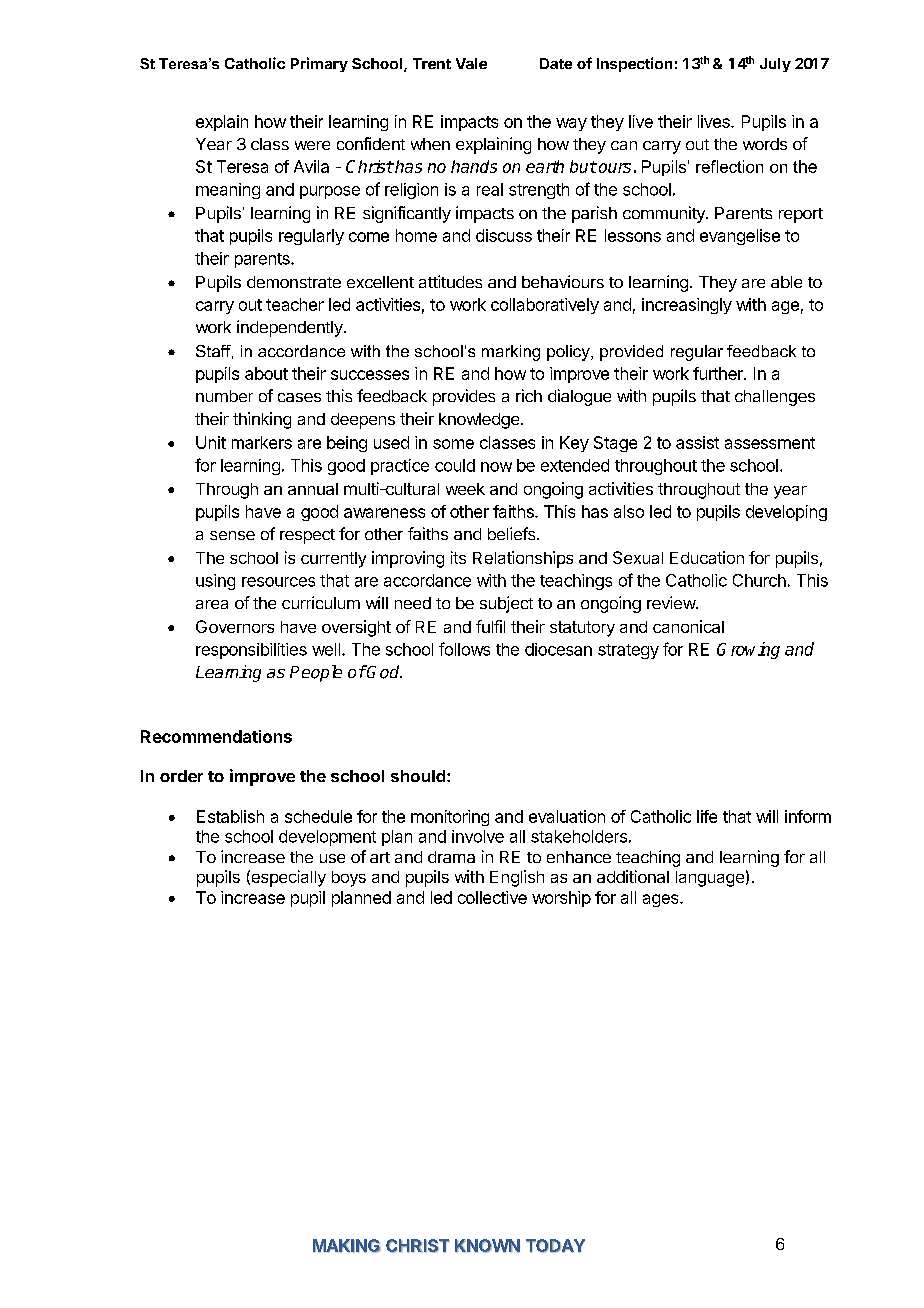  Describe the element at coordinates (471, 63) in the screenshot. I see `Vale` at that location.
